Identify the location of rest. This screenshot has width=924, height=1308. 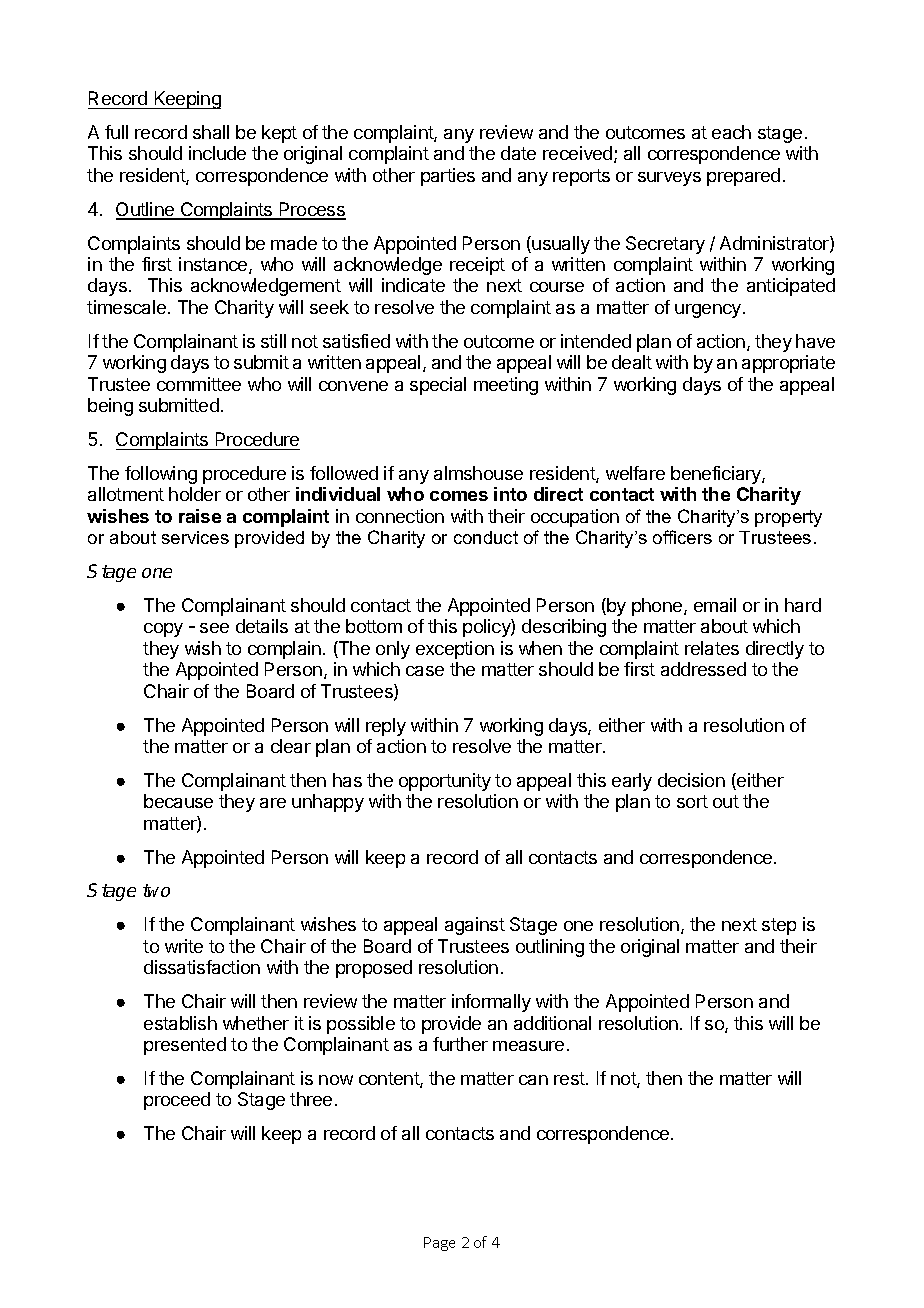
(570, 1078).
